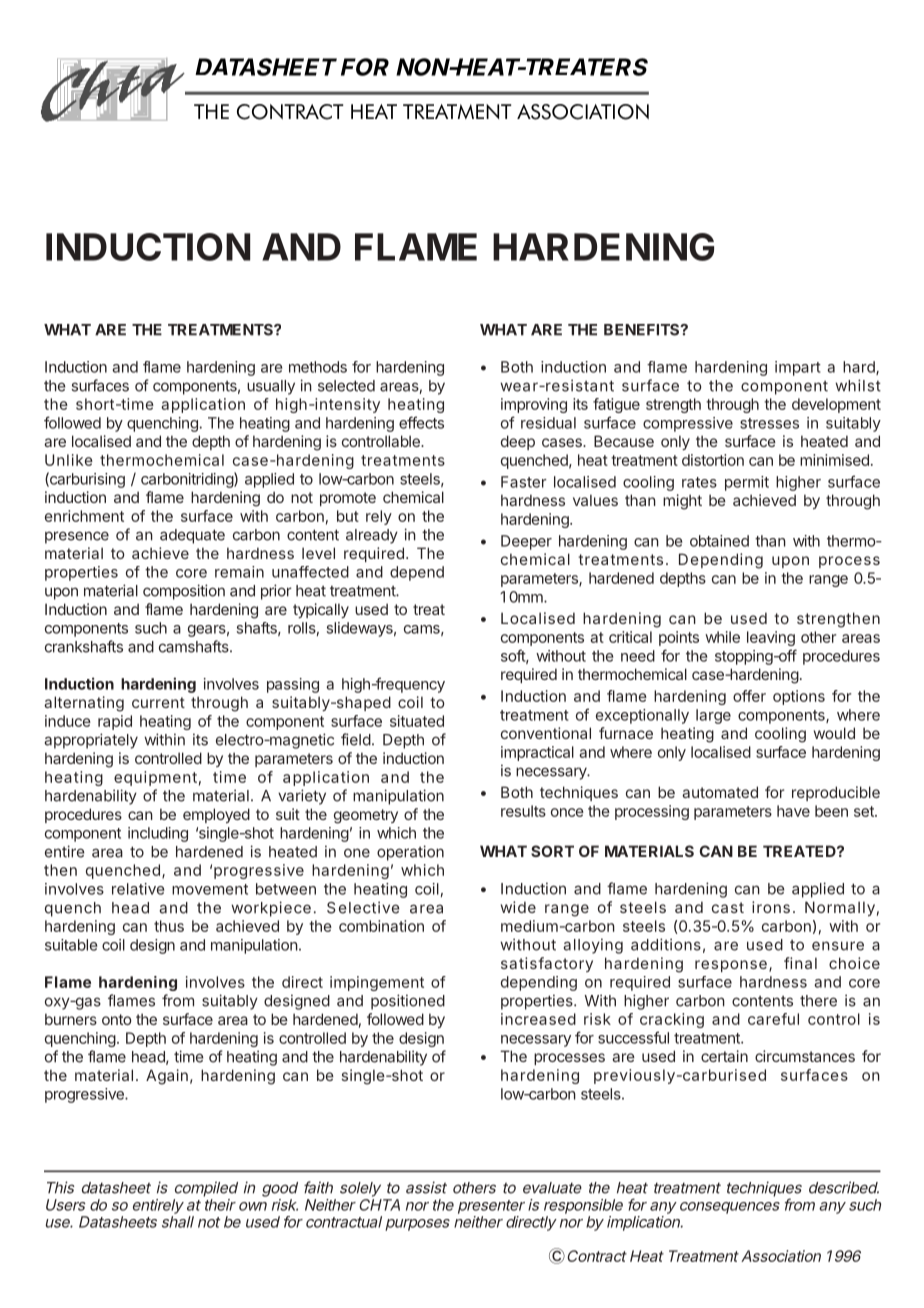  Describe the element at coordinates (167, 1077) in the image. I see `Again` at that location.
